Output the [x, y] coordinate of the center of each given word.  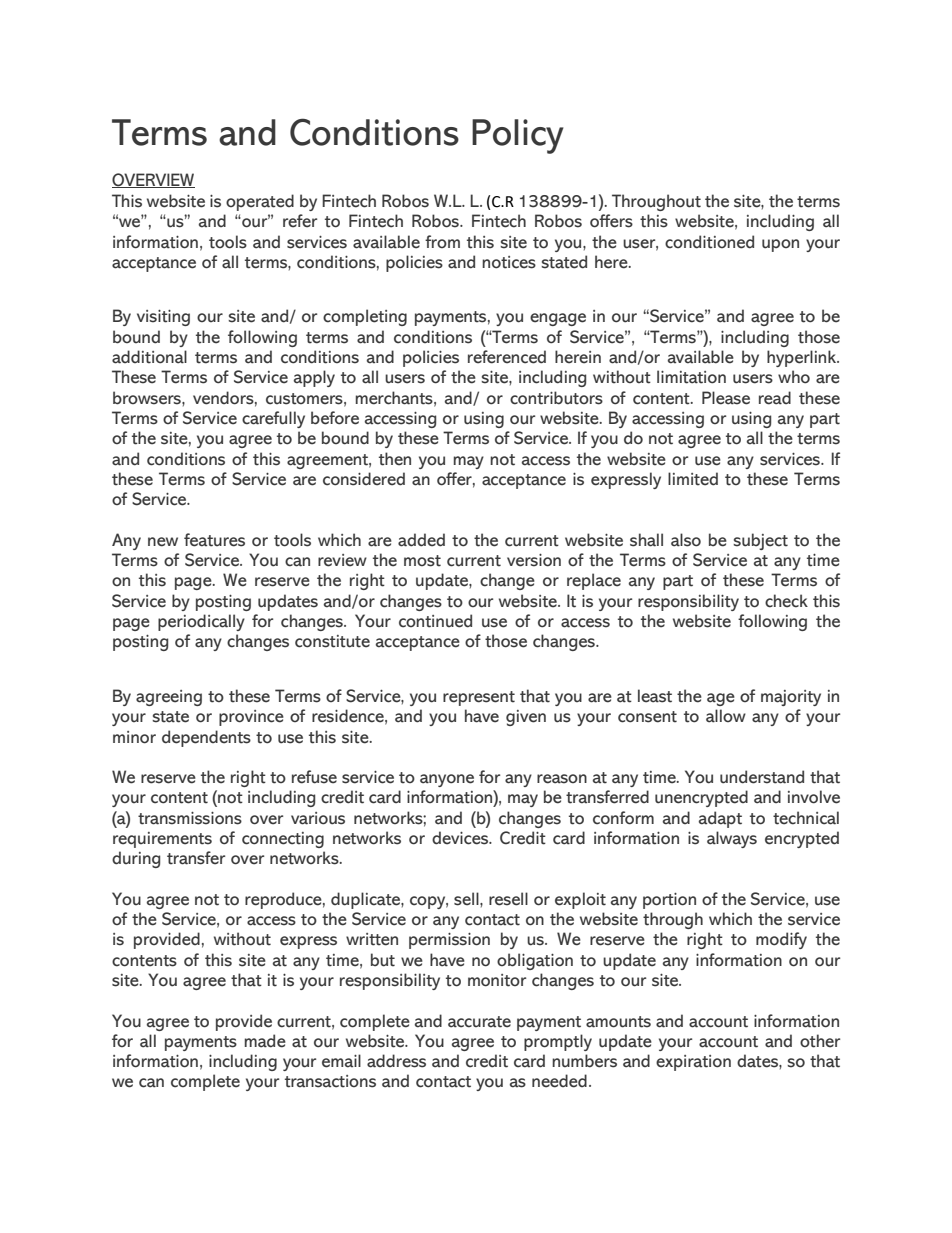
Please [726, 398]
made [265, 1041]
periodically [201, 622]
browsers [148, 398]
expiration [693, 1063]
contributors [556, 398]
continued [435, 621]
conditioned [709, 242]
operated [260, 202]
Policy [517, 136]
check [786, 601]
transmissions [190, 818]
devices [461, 838]
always [732, 839]
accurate [479, 1022]
